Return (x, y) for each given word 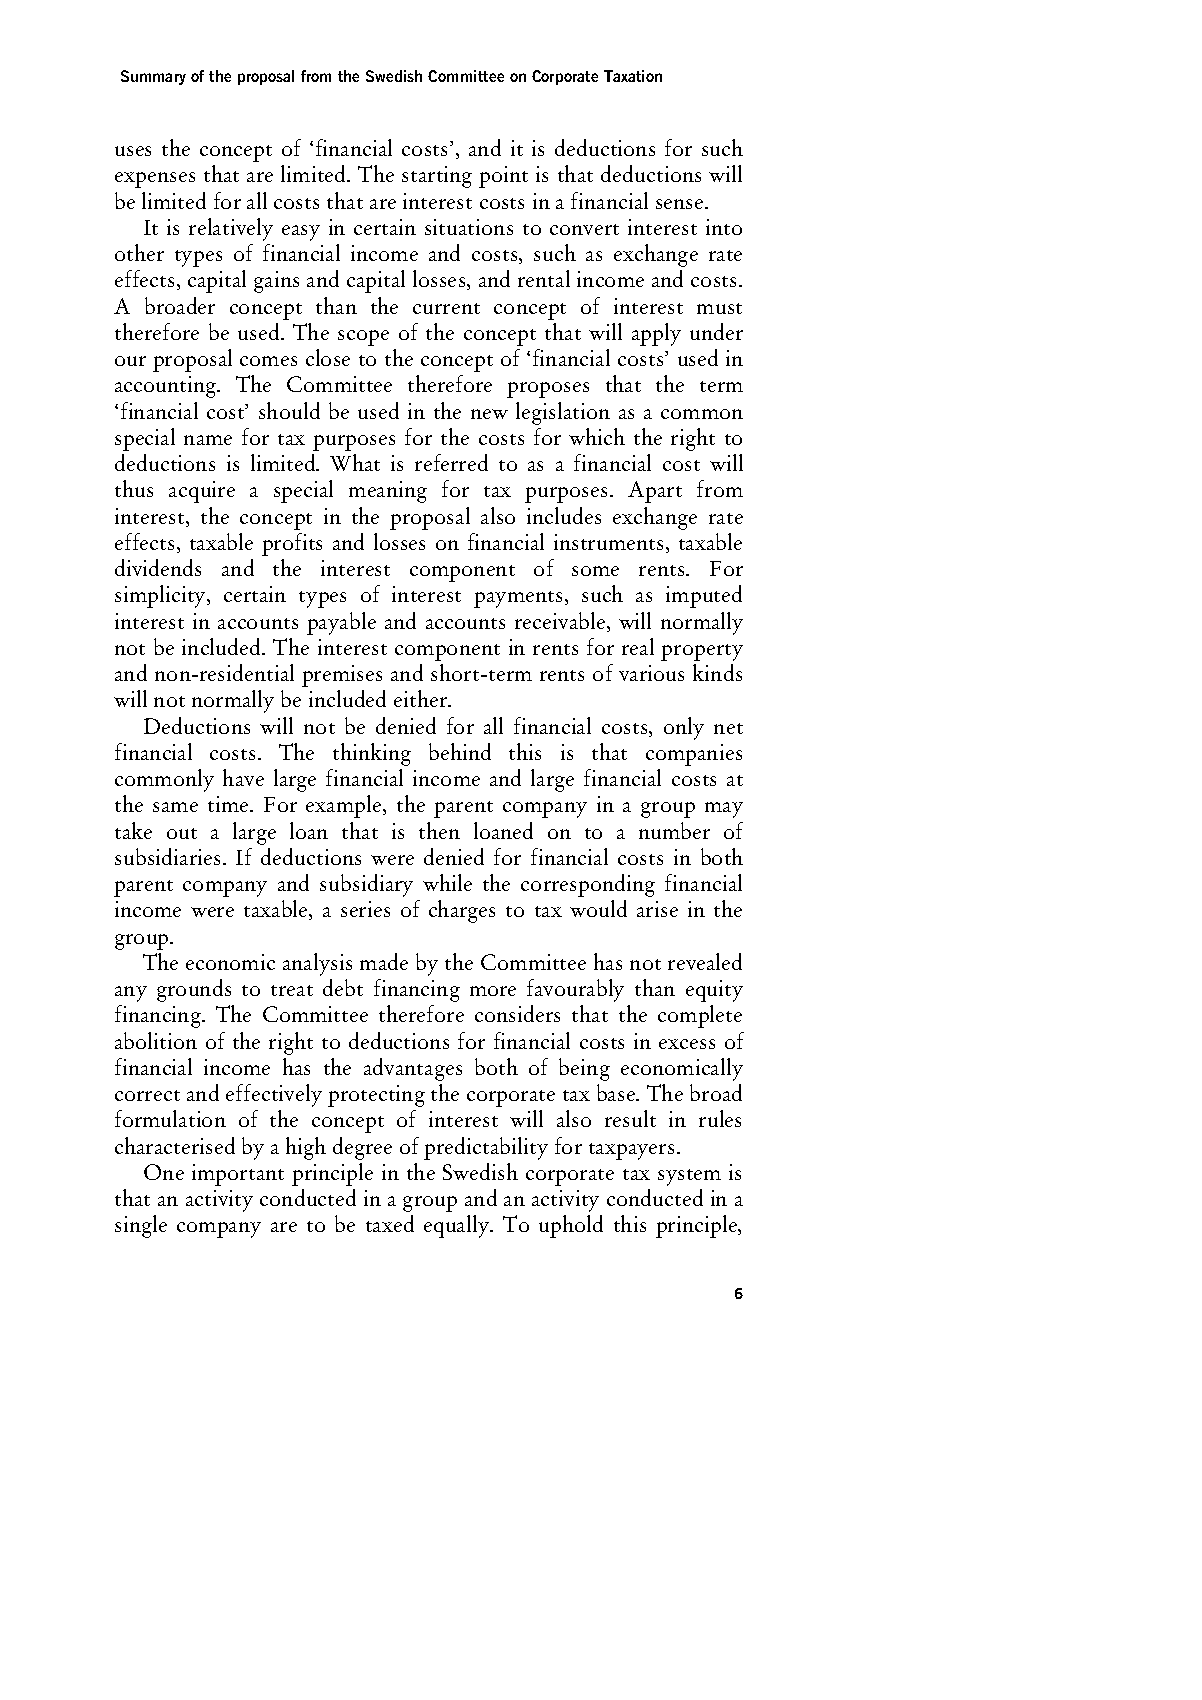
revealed (705, 961)
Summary (153, 77)
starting (437, 177)
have (243, 777)
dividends (158, 567)
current (446, 308)
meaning (388, 492)
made (384, 961)
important (238, 1175)
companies (694, 755)
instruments (608, 542)
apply (656, 334)
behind (460, 751)
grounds (194, 990)
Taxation (633, 76)
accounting (167, 387)
